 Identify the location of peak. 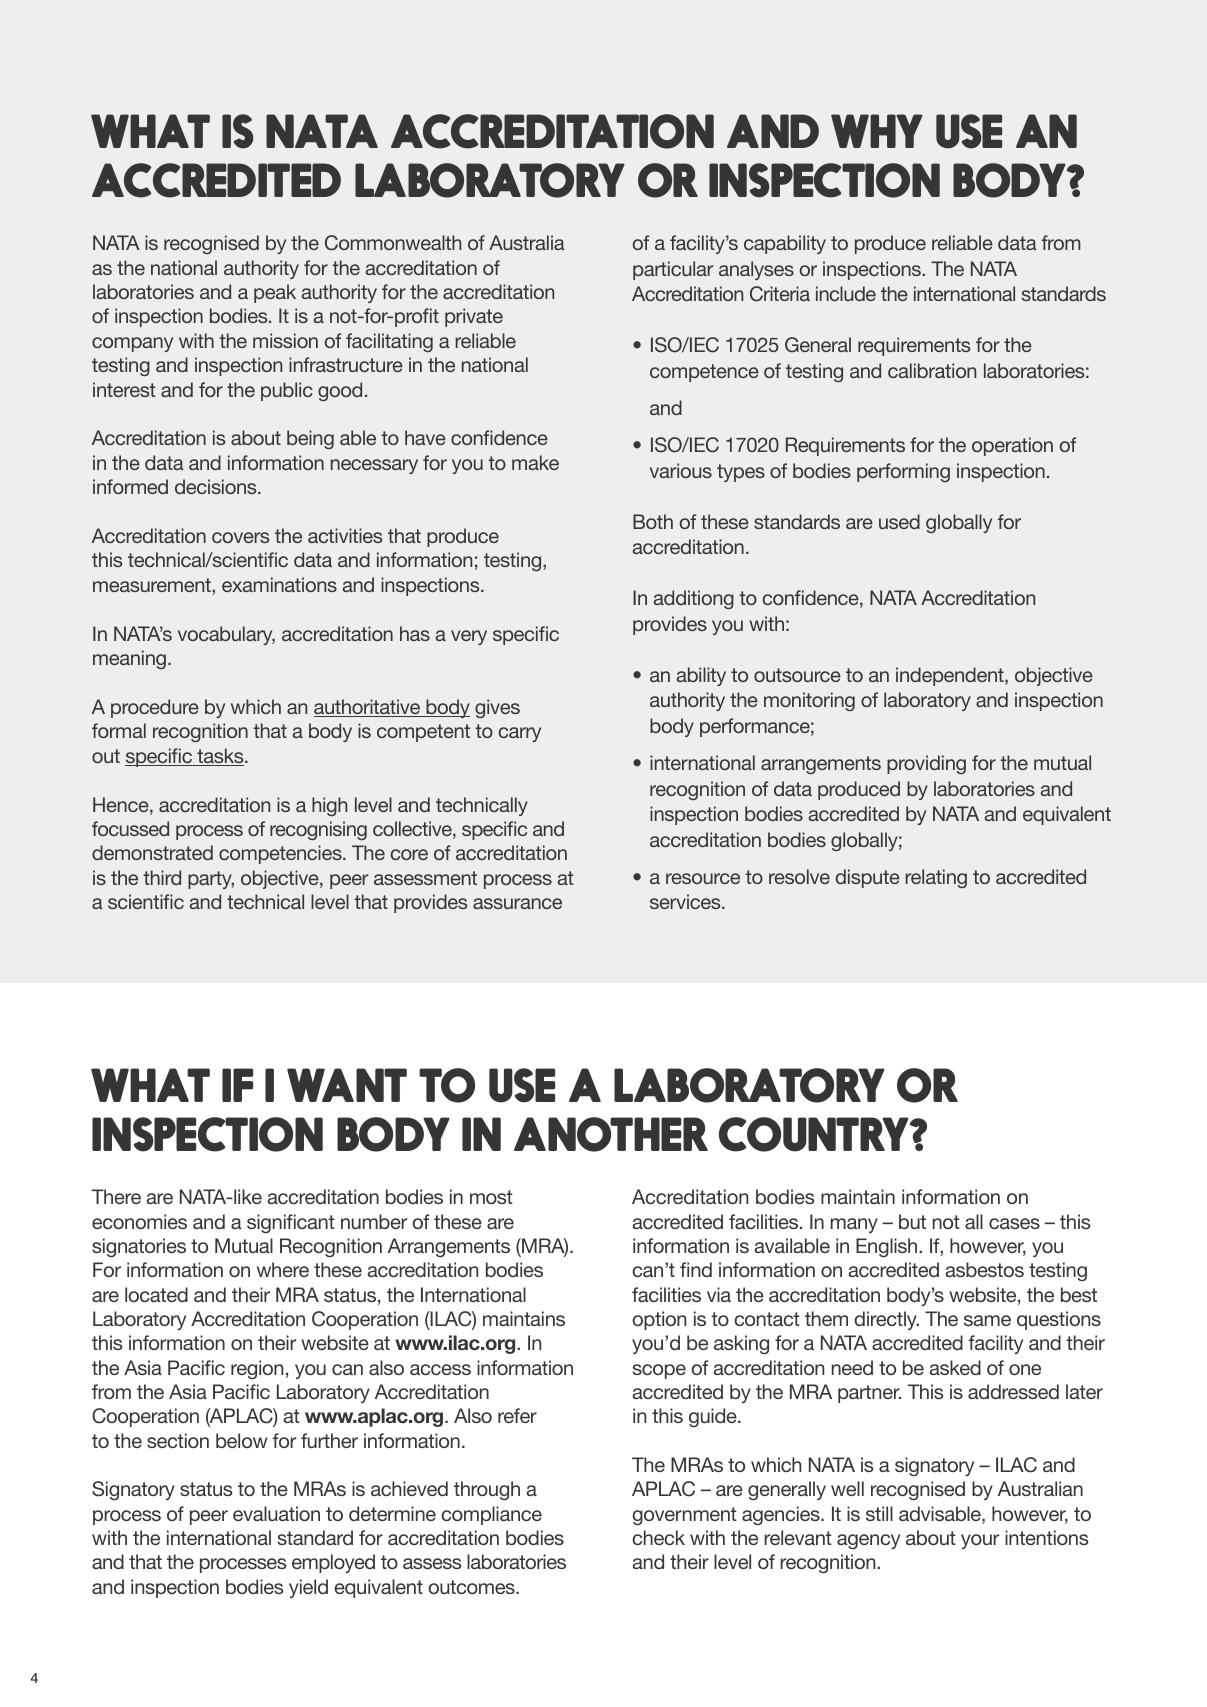
(275, 293).
